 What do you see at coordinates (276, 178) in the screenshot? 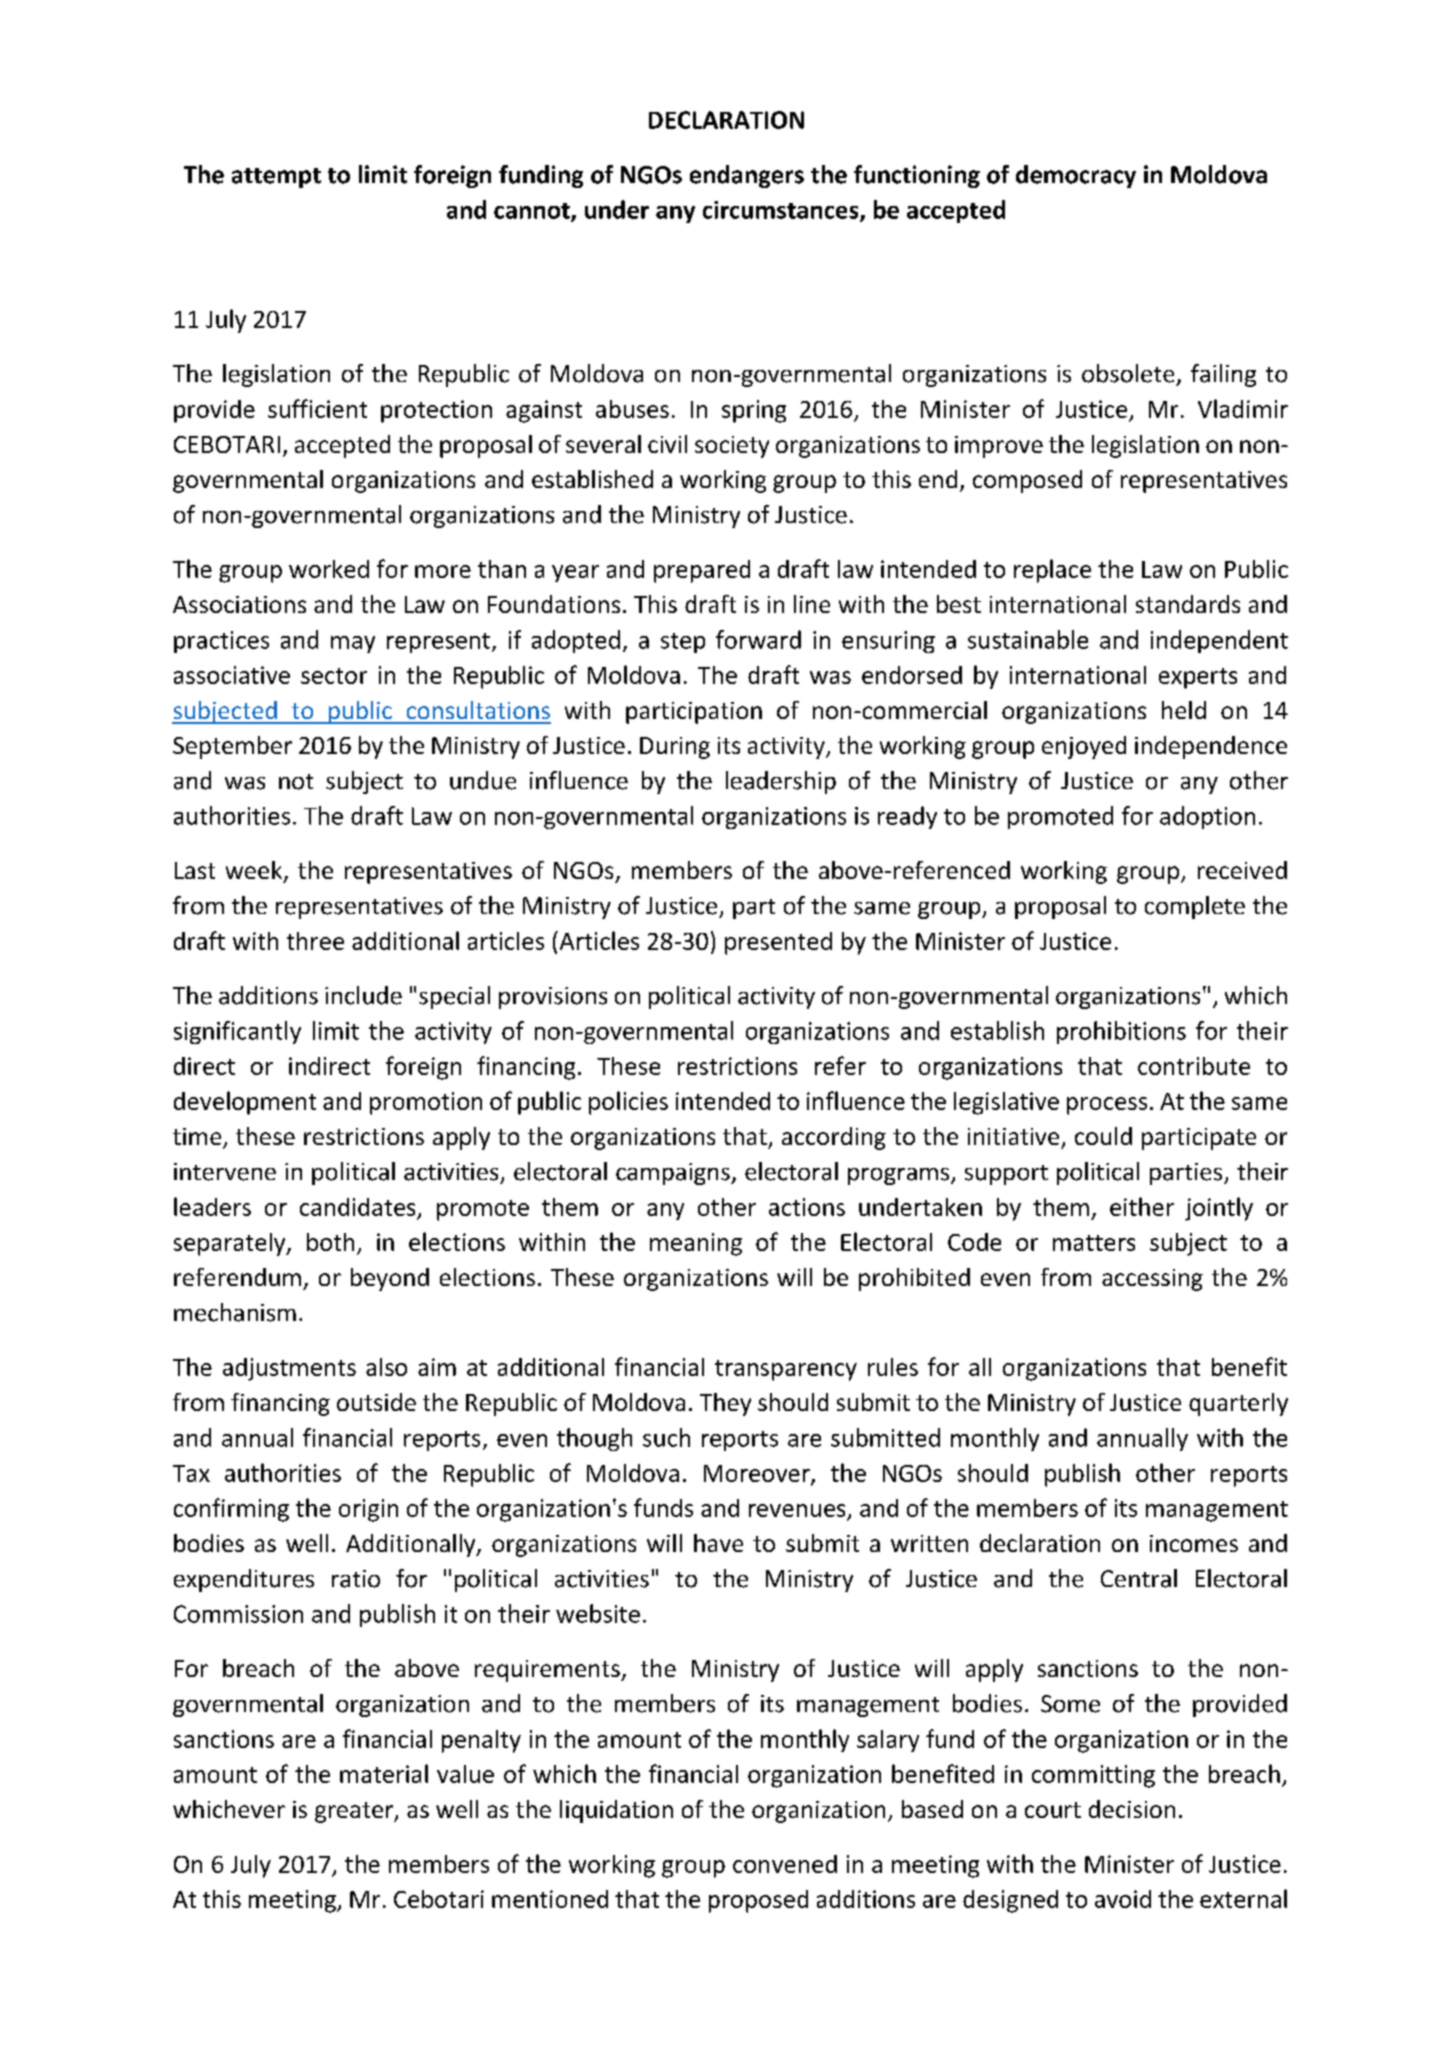
I see `attempt` at bounding box center [276, 178].
